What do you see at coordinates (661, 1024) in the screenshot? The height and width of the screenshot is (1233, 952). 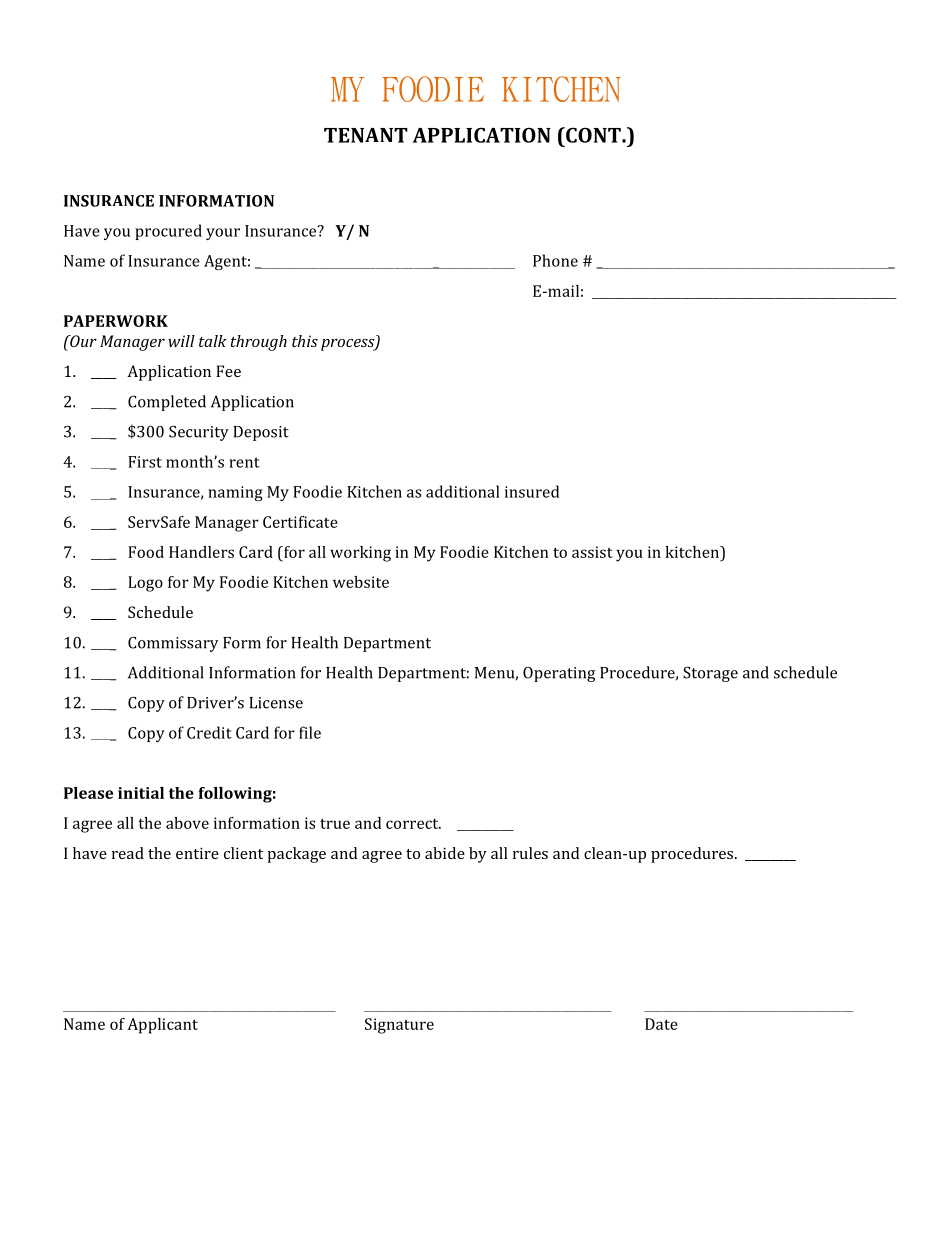 I see `Date` at bounding box center [661, 1024].
